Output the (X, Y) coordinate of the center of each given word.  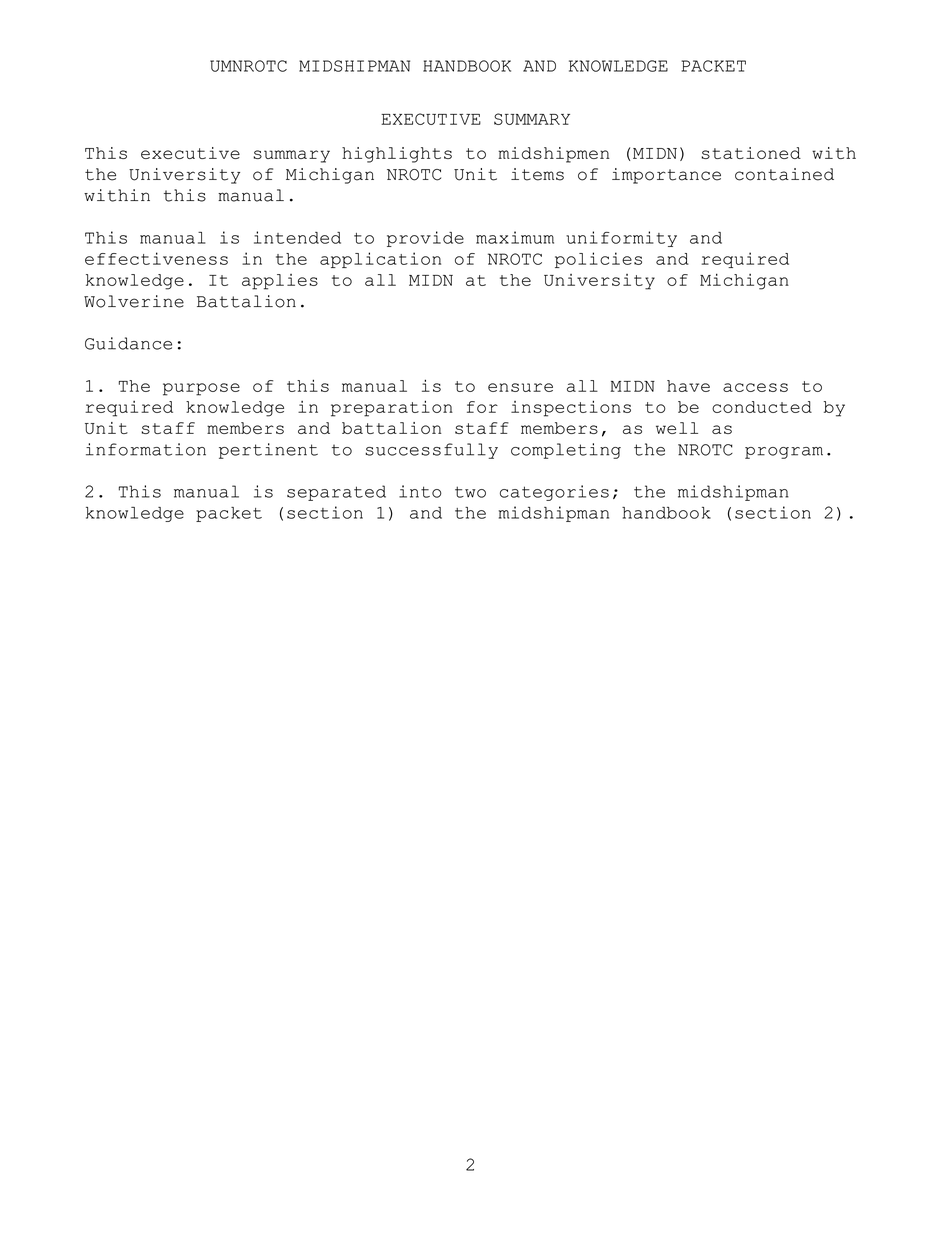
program (784, 453)
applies (280, 282)
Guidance (128, 343)
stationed (751, 153)
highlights (397, 155)
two (470, 492)
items (537, 174)
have (688, 386)
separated (336, 493)
